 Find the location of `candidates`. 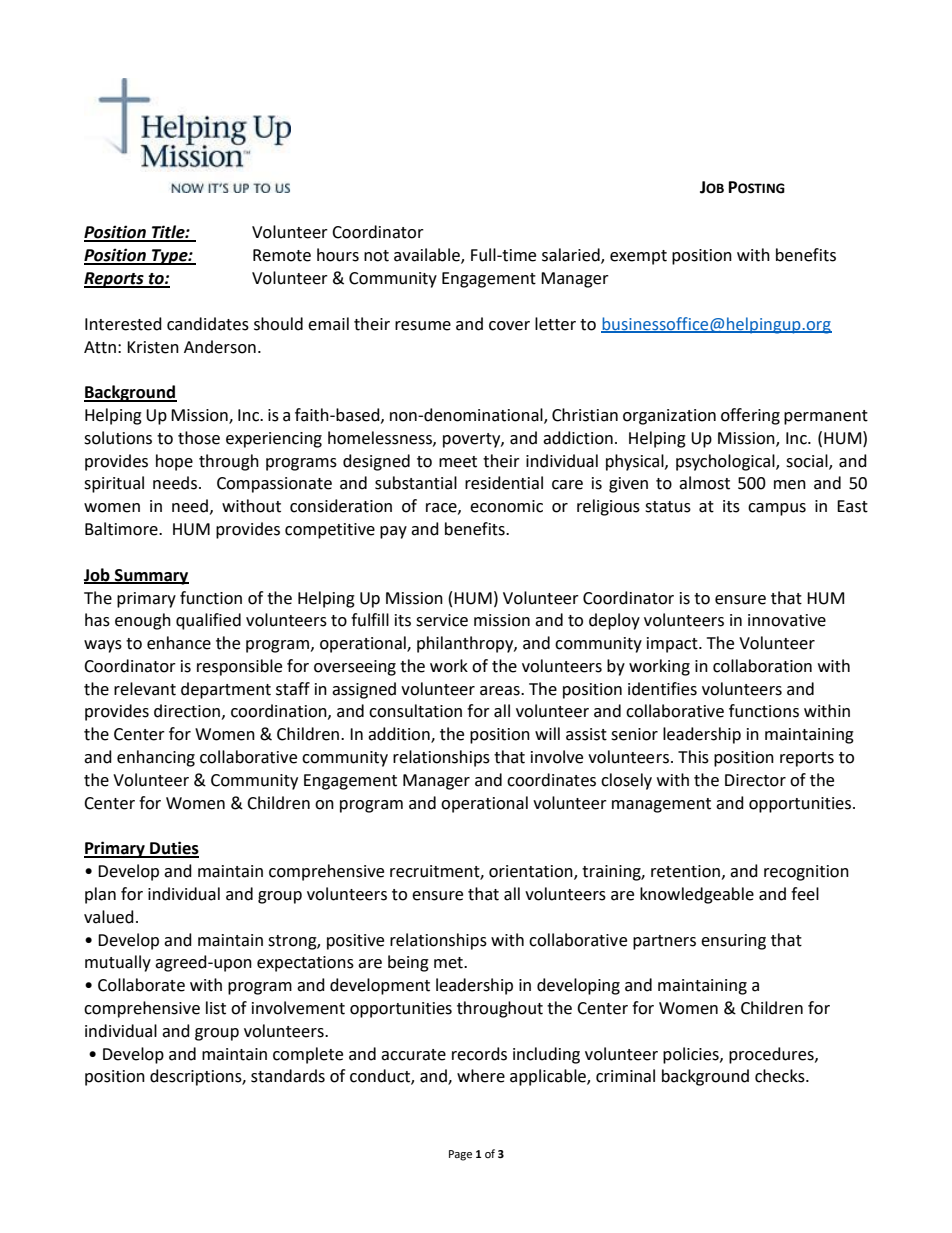

candidates is located at coordinates (208, 324).
